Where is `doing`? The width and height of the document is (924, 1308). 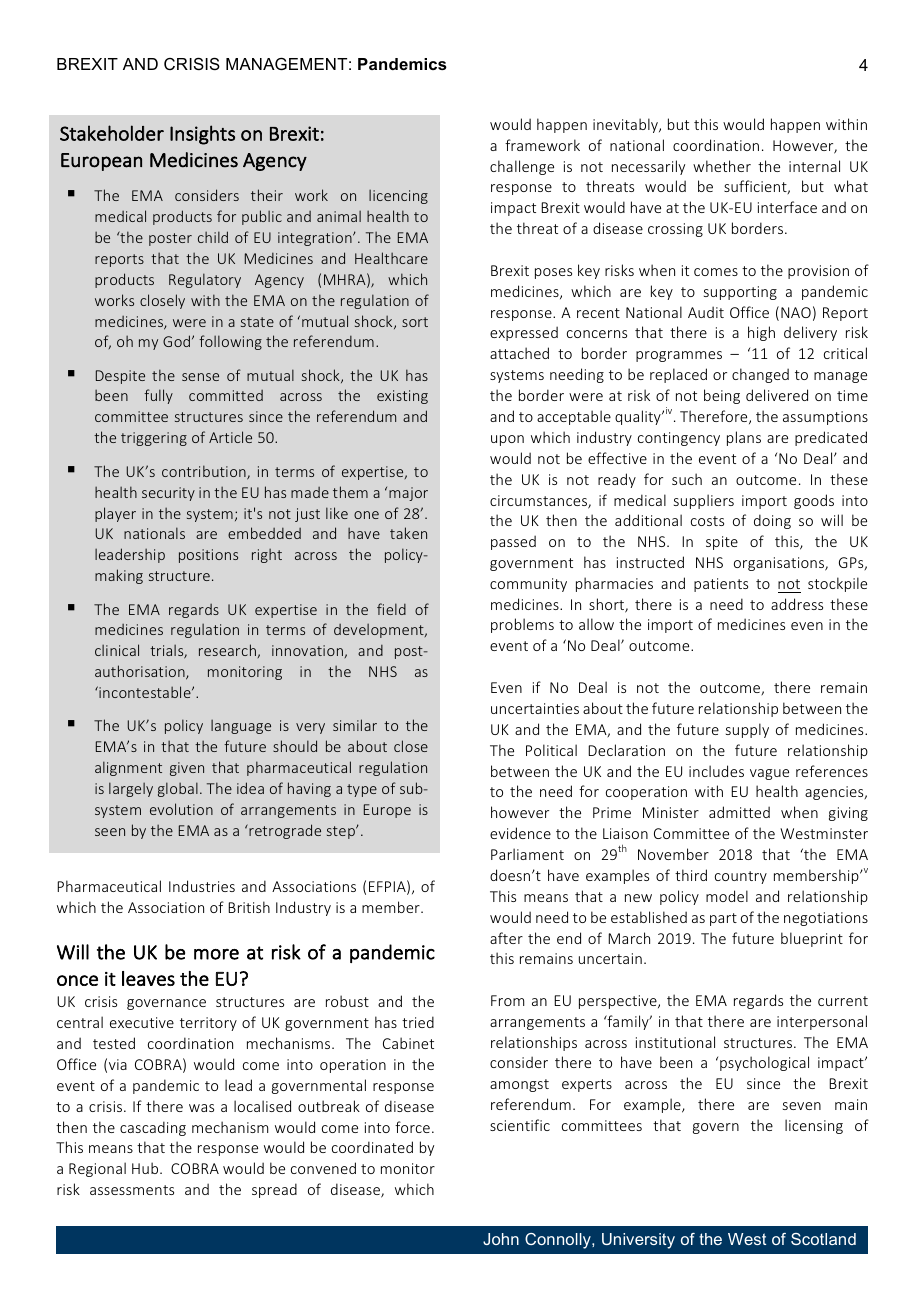 doing is located at coordinates (772, 521).
